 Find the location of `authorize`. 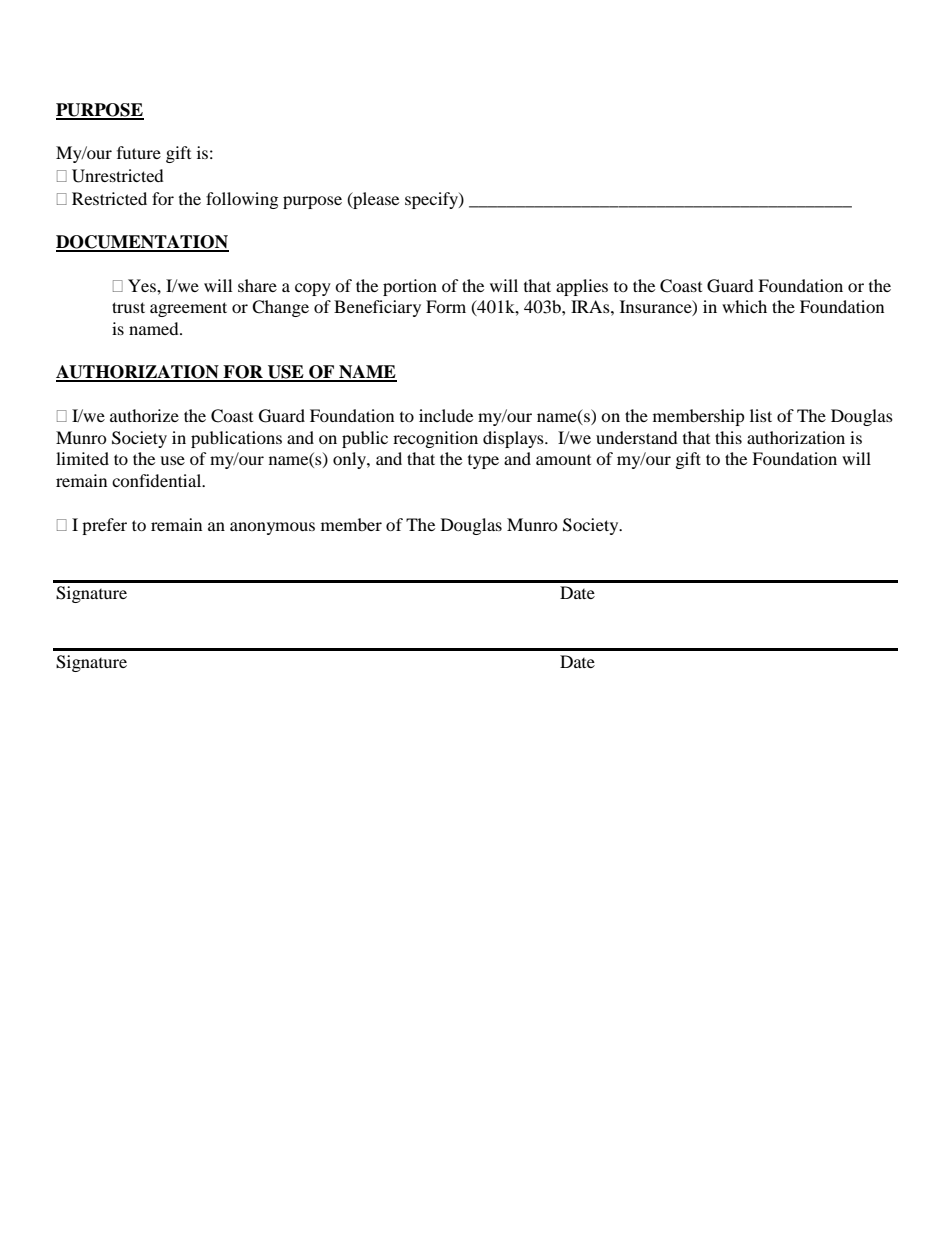

authorize is located at coordinates (144, 415).
